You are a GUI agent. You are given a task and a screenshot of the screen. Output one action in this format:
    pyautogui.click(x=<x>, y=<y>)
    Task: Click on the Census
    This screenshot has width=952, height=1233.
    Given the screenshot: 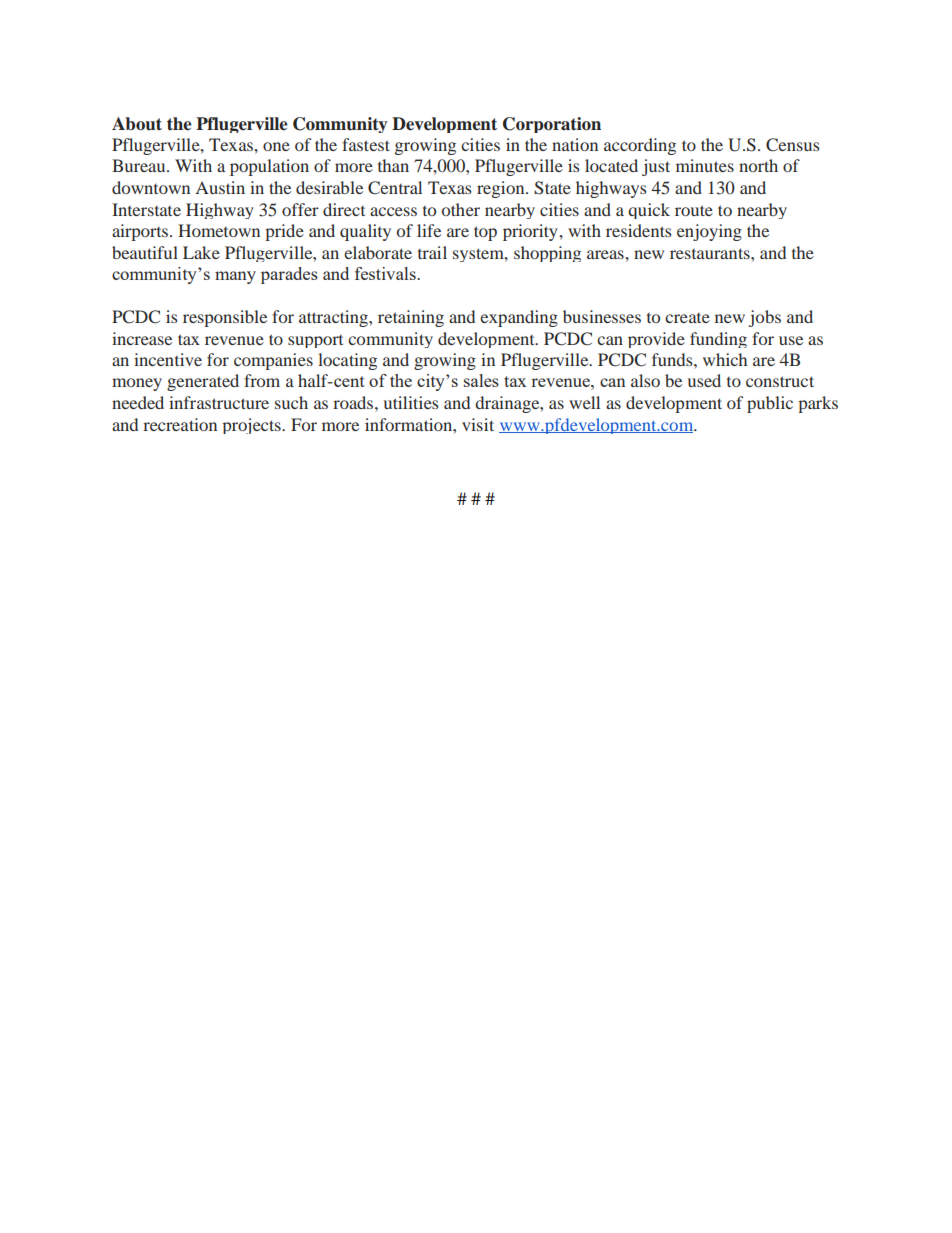 What is the action you would take?
    pyautogui.click(x=793, y=145)
